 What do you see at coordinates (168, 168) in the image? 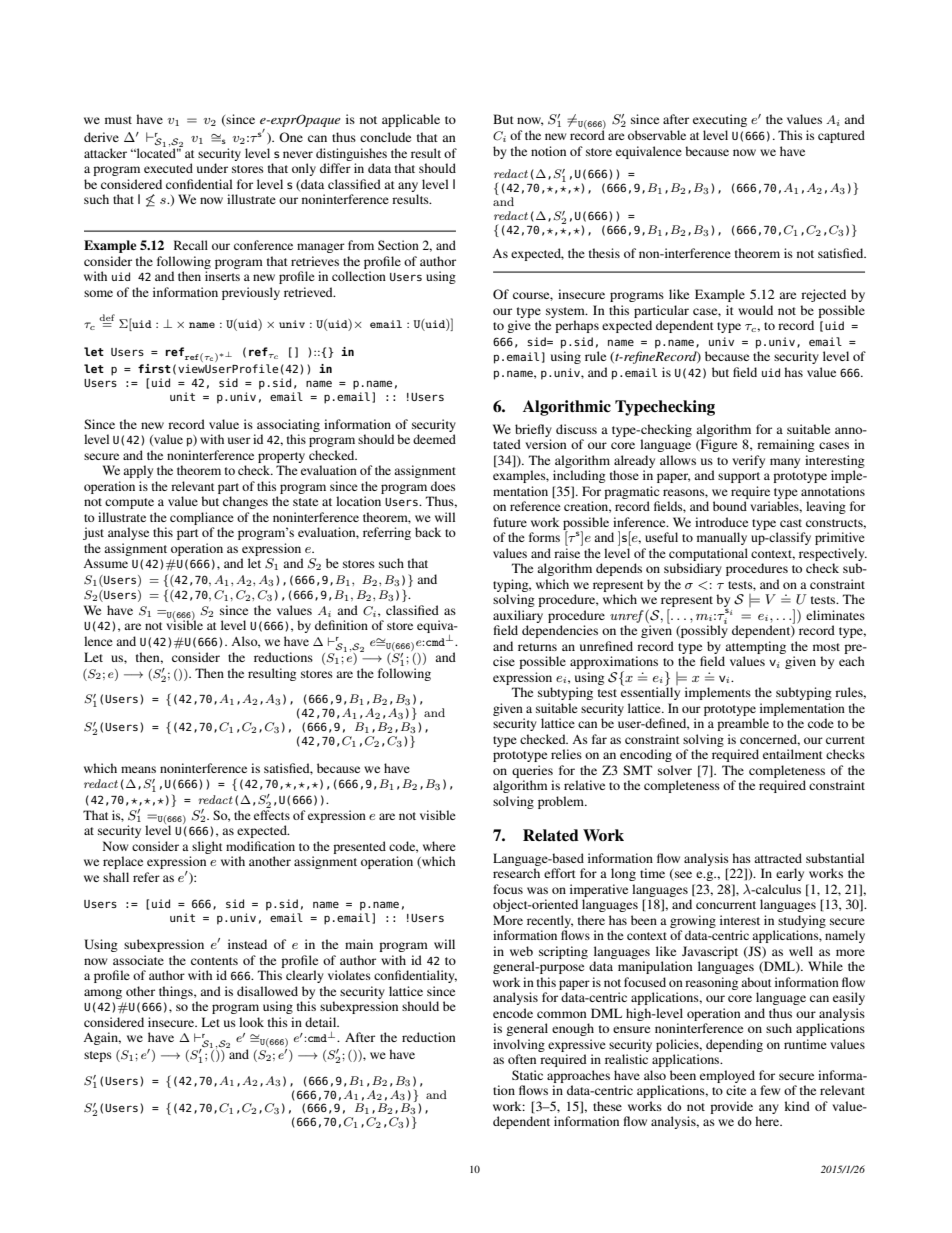
I see `executed` at bounding box center [168, 168].
